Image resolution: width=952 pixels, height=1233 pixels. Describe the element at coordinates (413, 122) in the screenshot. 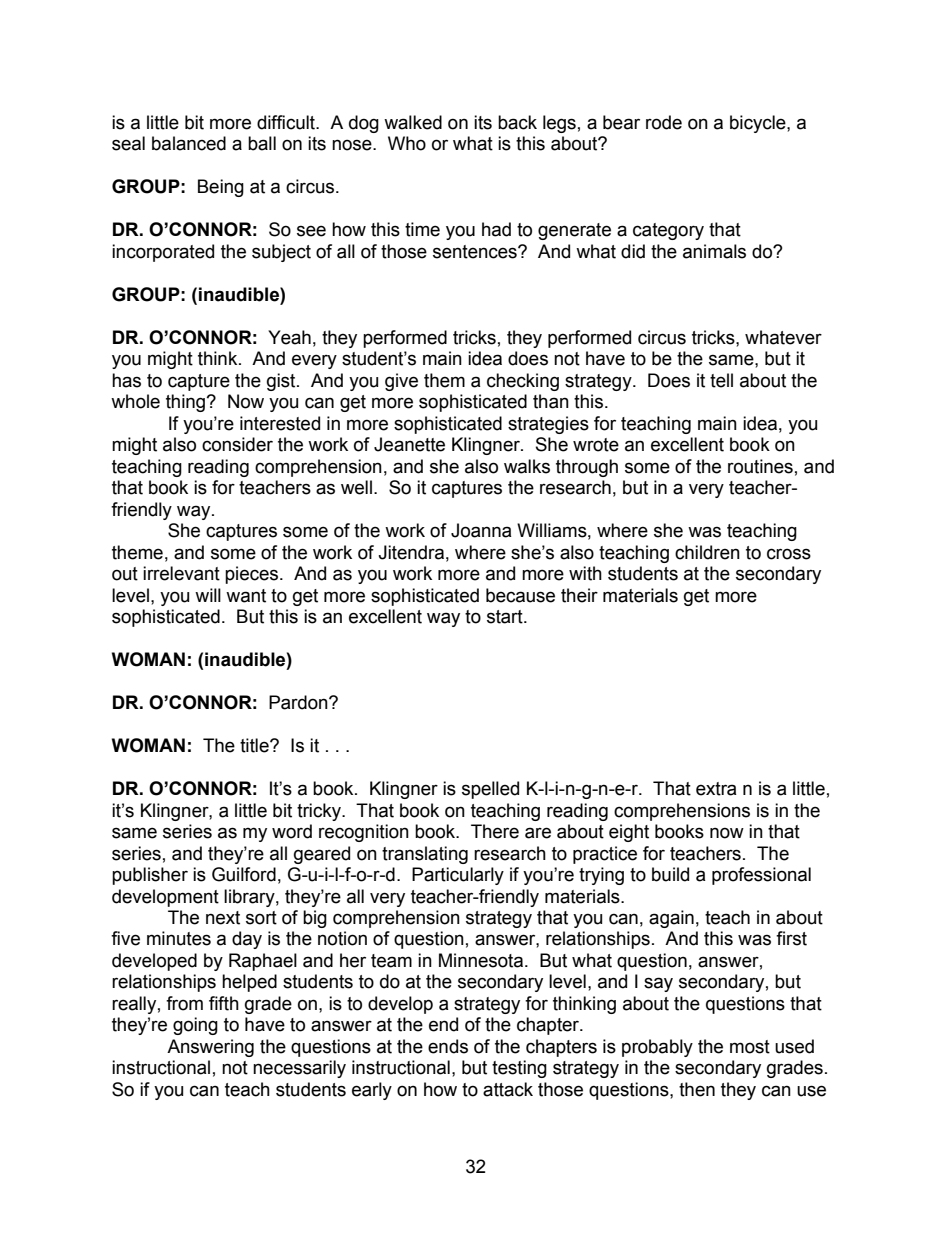

I see `walked` at that location.
